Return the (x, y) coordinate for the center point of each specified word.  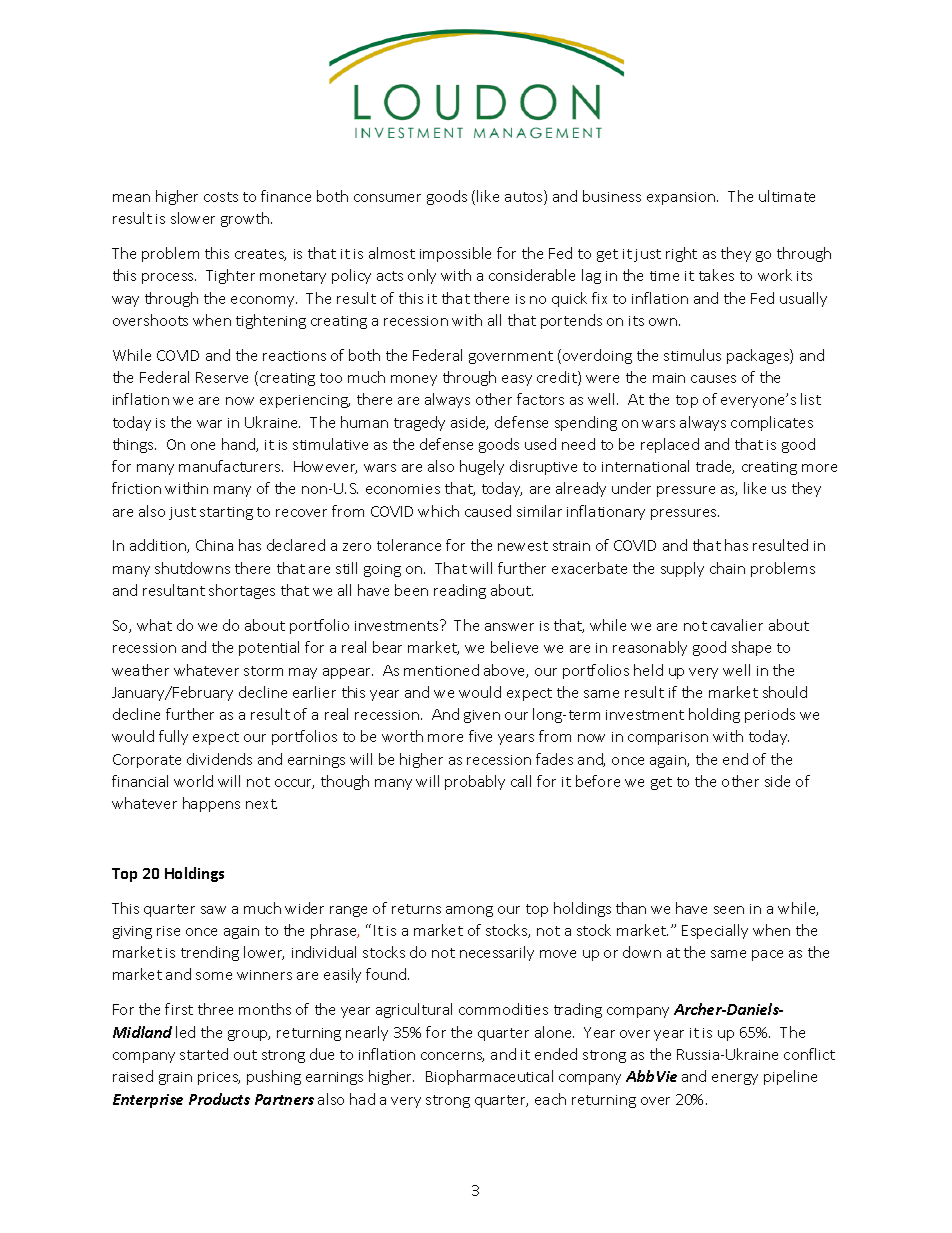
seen (729, 910)
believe (514, 647)
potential (269, 648)
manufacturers (231, 466)
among (469, 911)
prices (219, 1078)
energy (735, 1079)
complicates (772, 423)
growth (246, 219)
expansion (682, 198)
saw (213, 910)
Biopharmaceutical (489, 1077)
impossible (455, 254)
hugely (482, 467)
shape (751, 648)
